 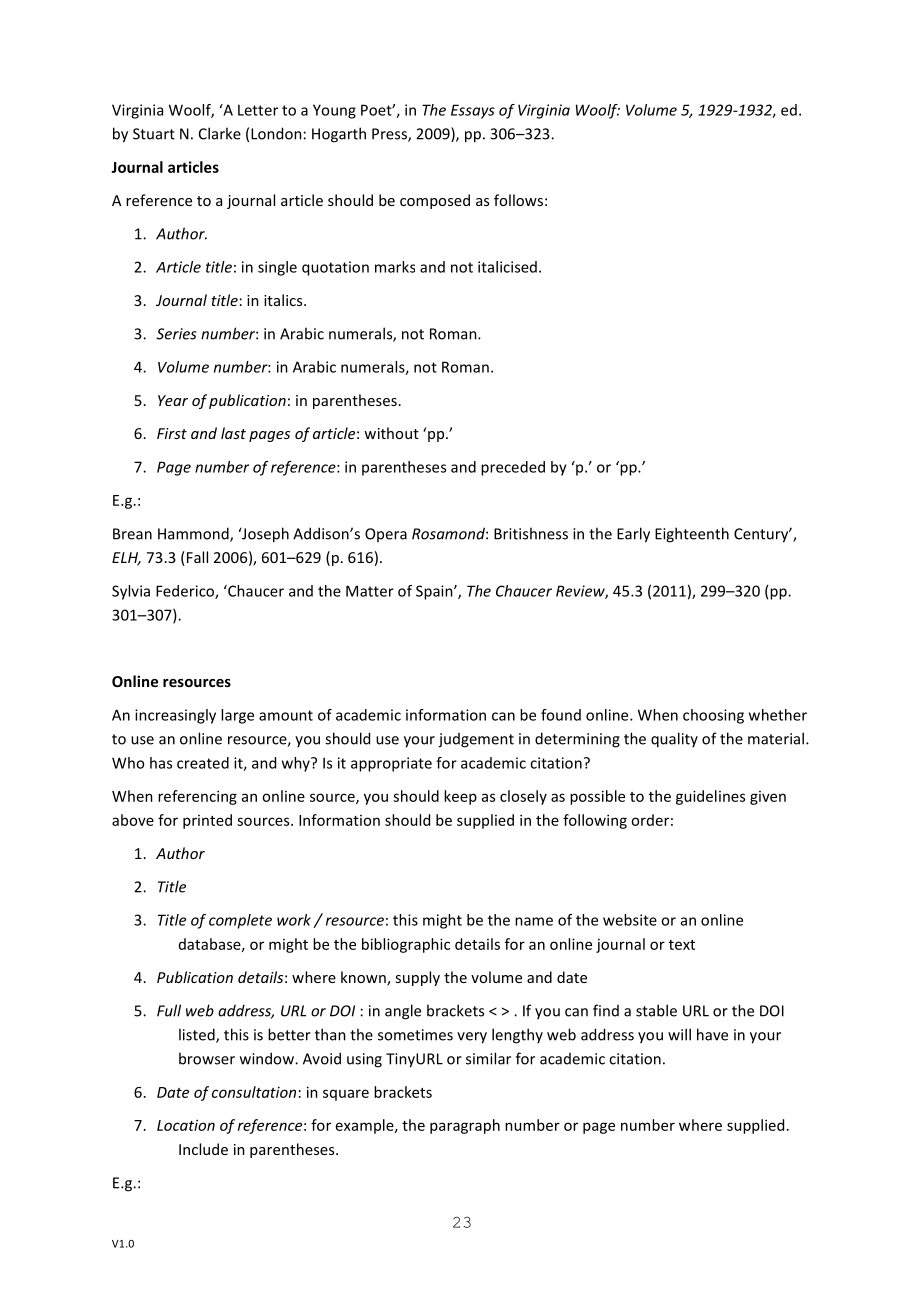 What do you see at coordinates (633, 535) in the page?
I see `Early` at bounding box center [633, 535].
